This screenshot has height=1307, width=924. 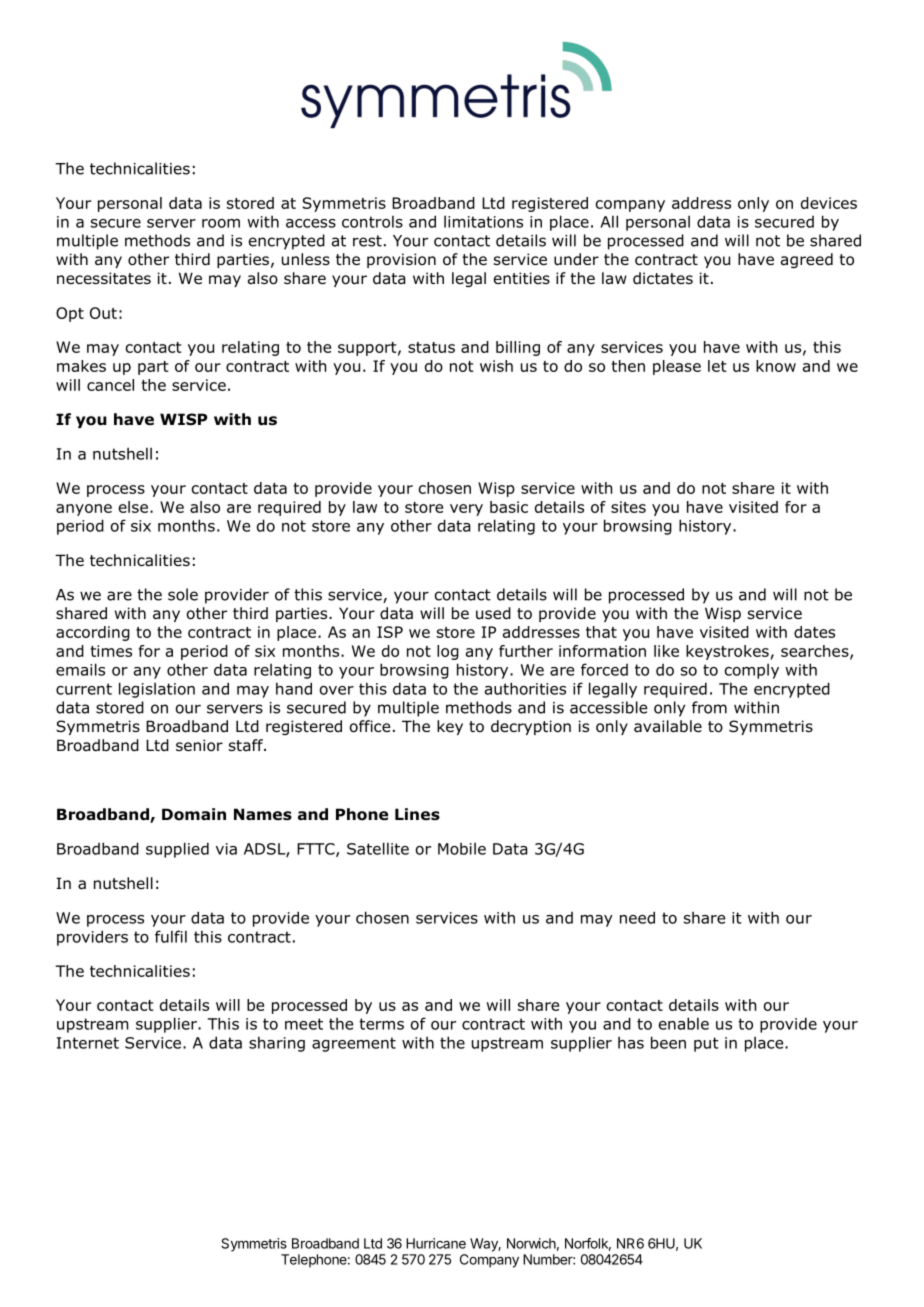 What do you see at coordinates (88, 1043) in the screenshot?
I see `Internet` at bounding box center [88, 1043].
